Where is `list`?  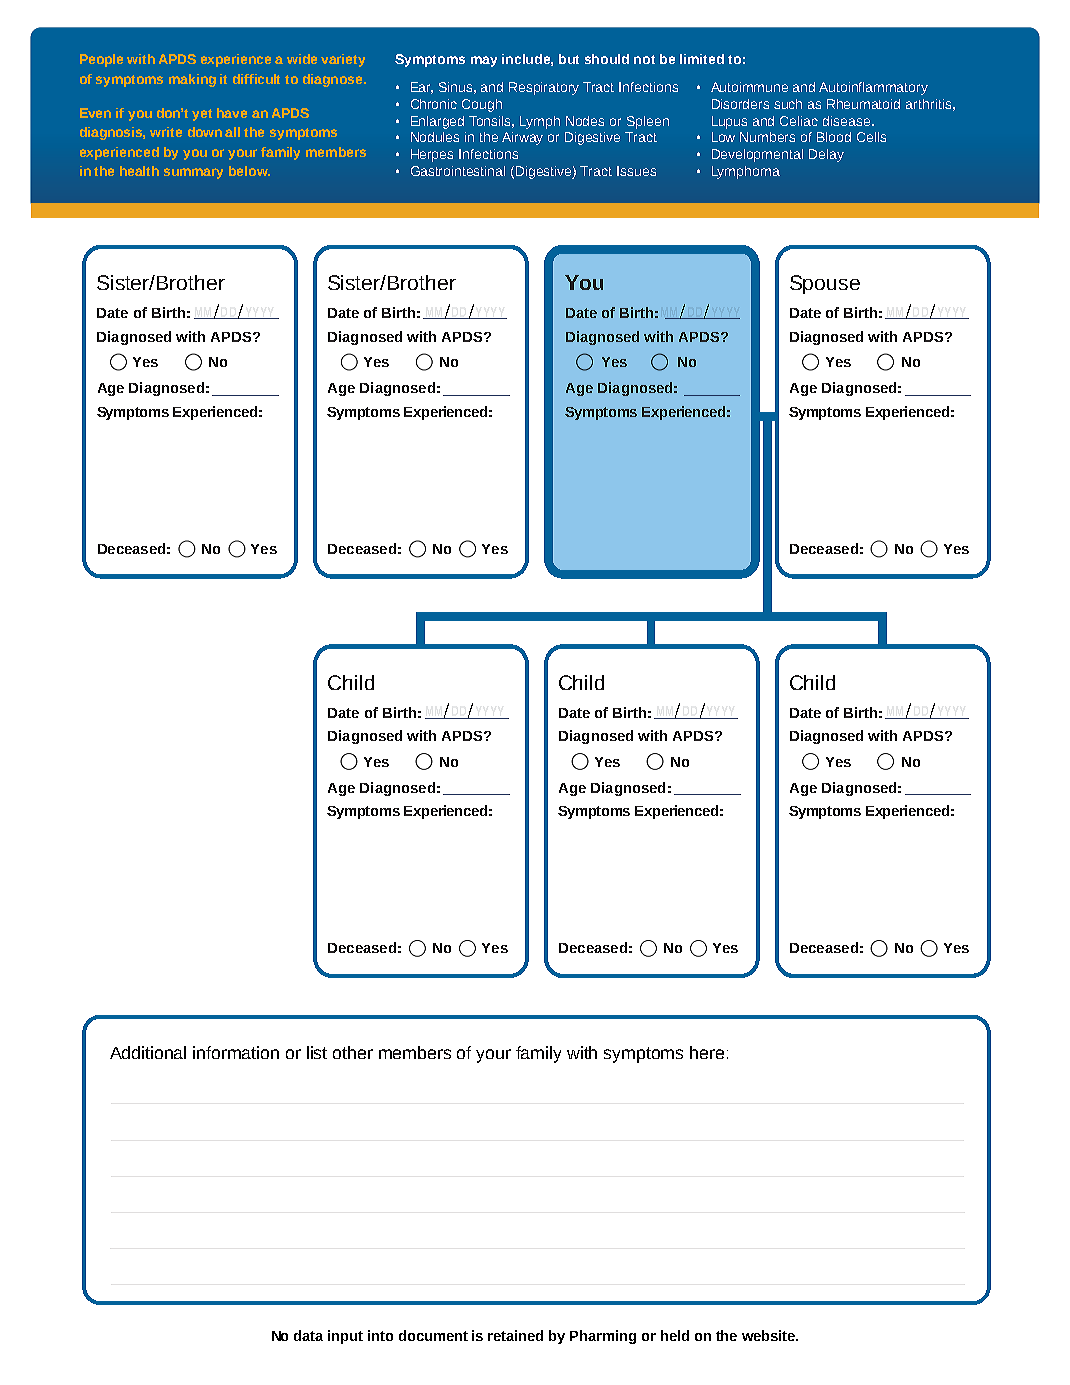
list is located at coordinates (317, 1052).
